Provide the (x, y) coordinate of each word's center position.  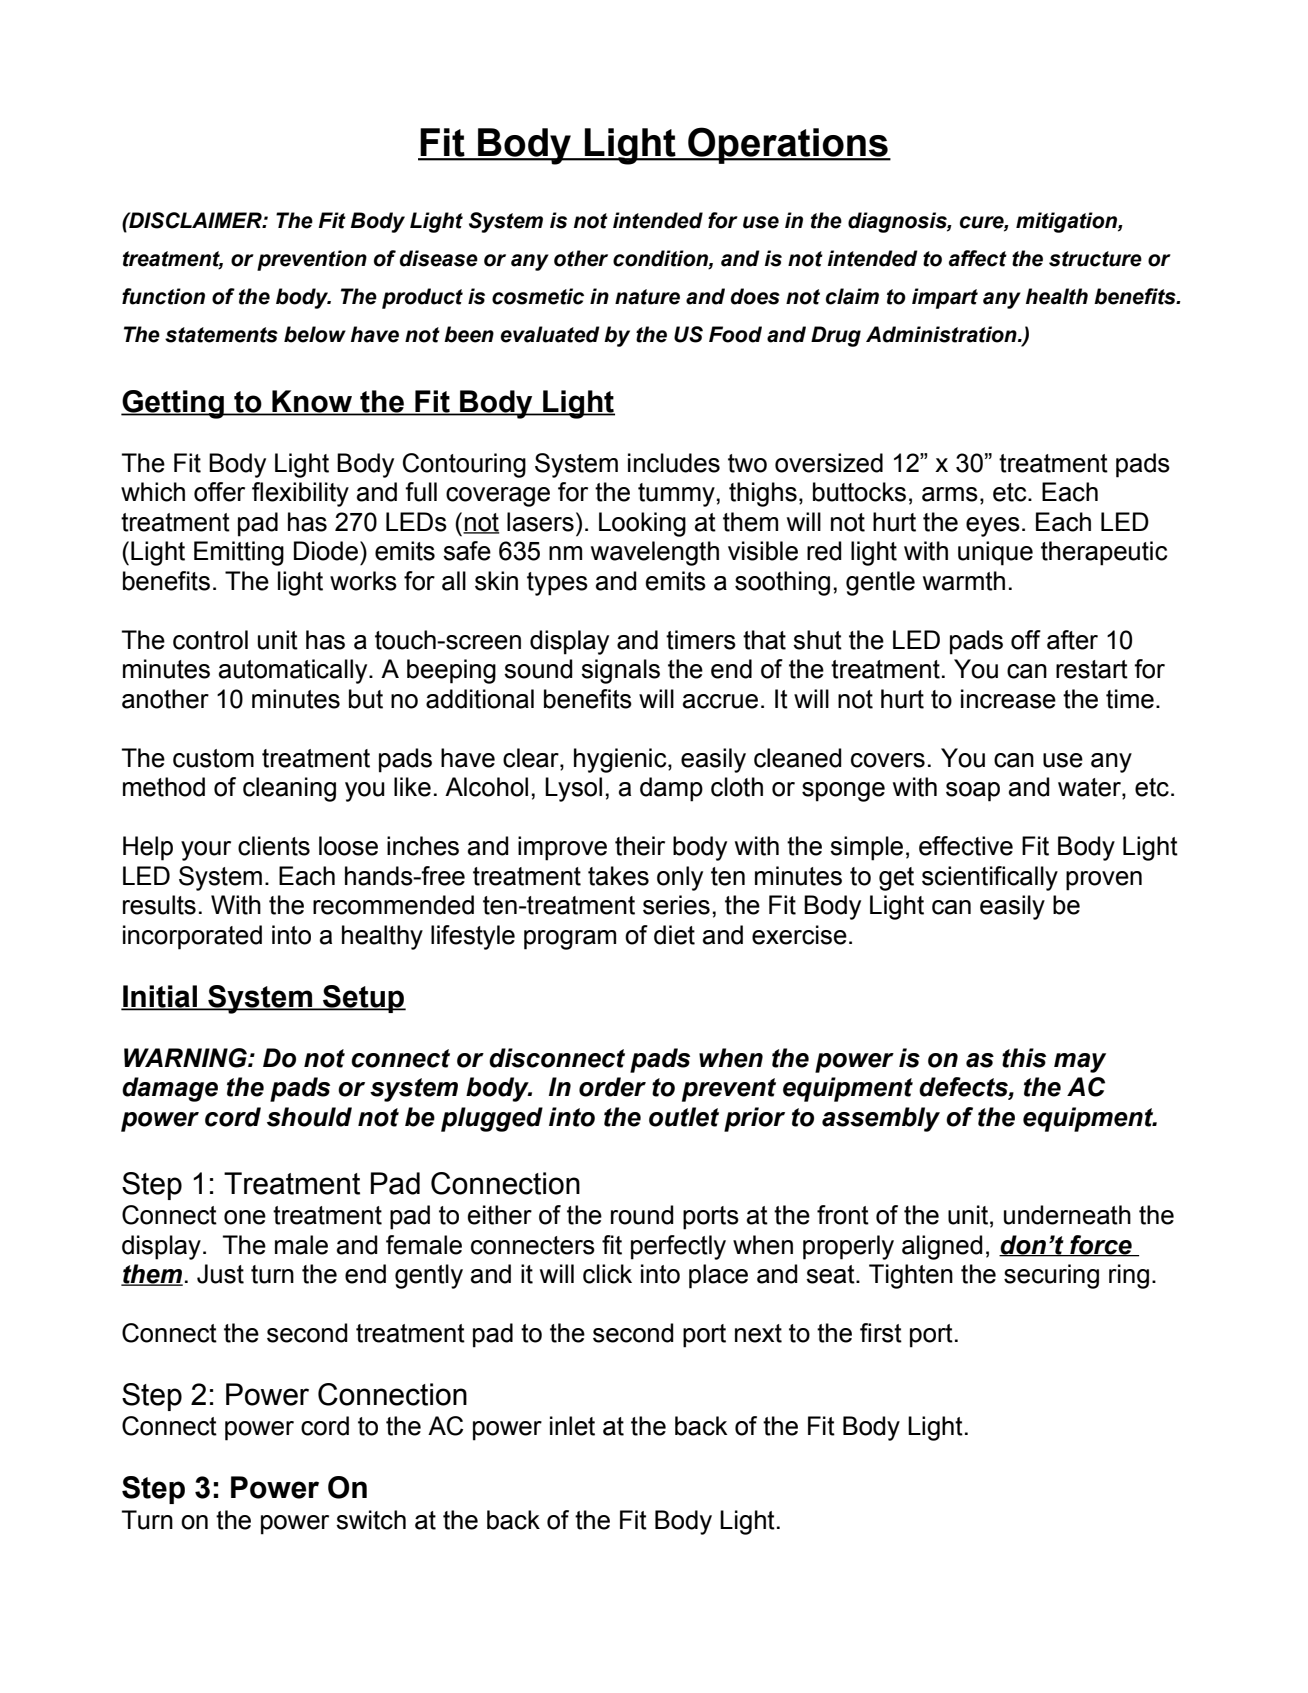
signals (620, 671)
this (1024, 1058)
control (210, 640)
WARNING (186, 1058)
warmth (964, 581)
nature (647, 297)
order (612, 1087)
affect (978, 258)
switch (371, 1520)
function (163, 296)
